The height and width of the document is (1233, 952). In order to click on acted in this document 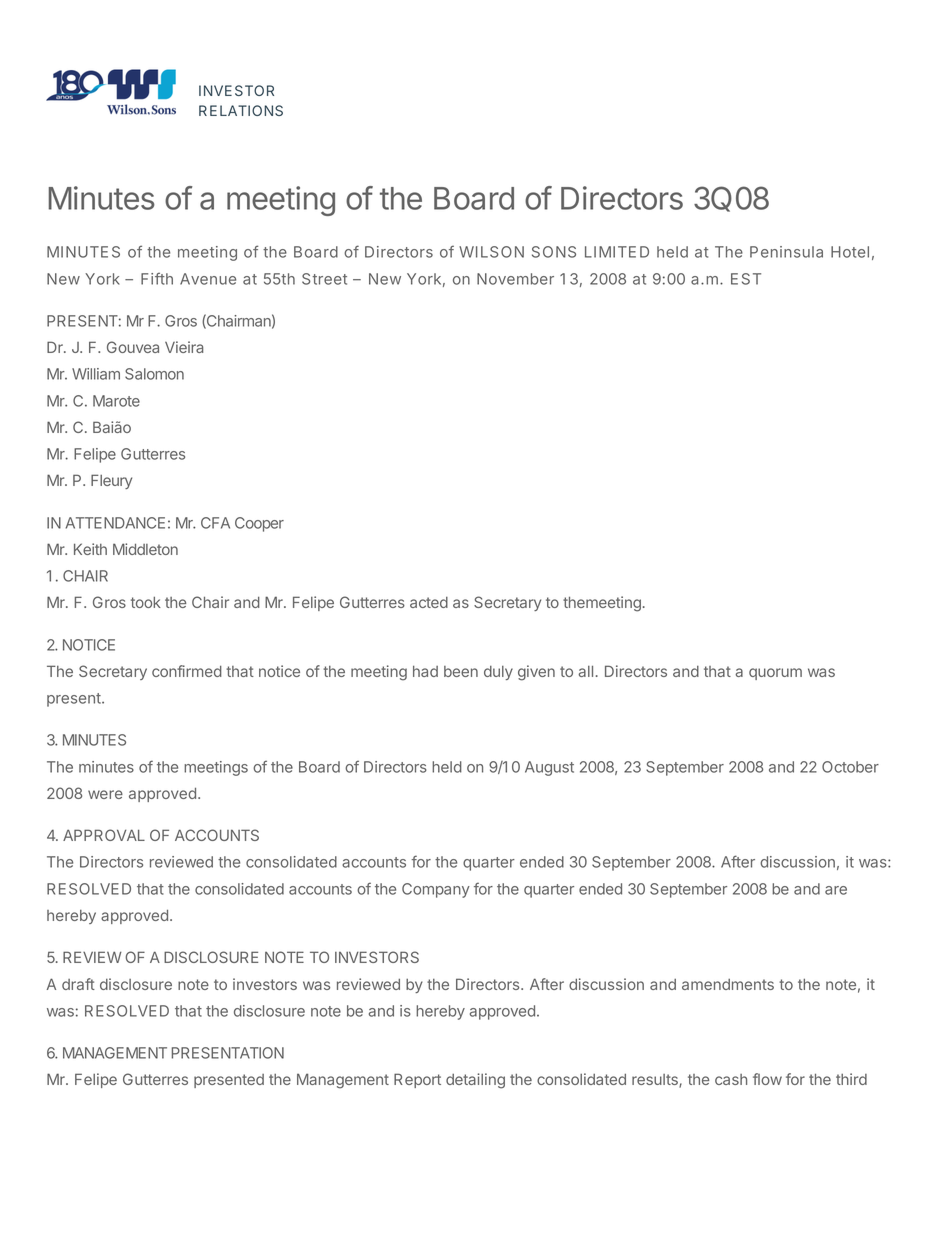, I will do `click(429, 602)`.
